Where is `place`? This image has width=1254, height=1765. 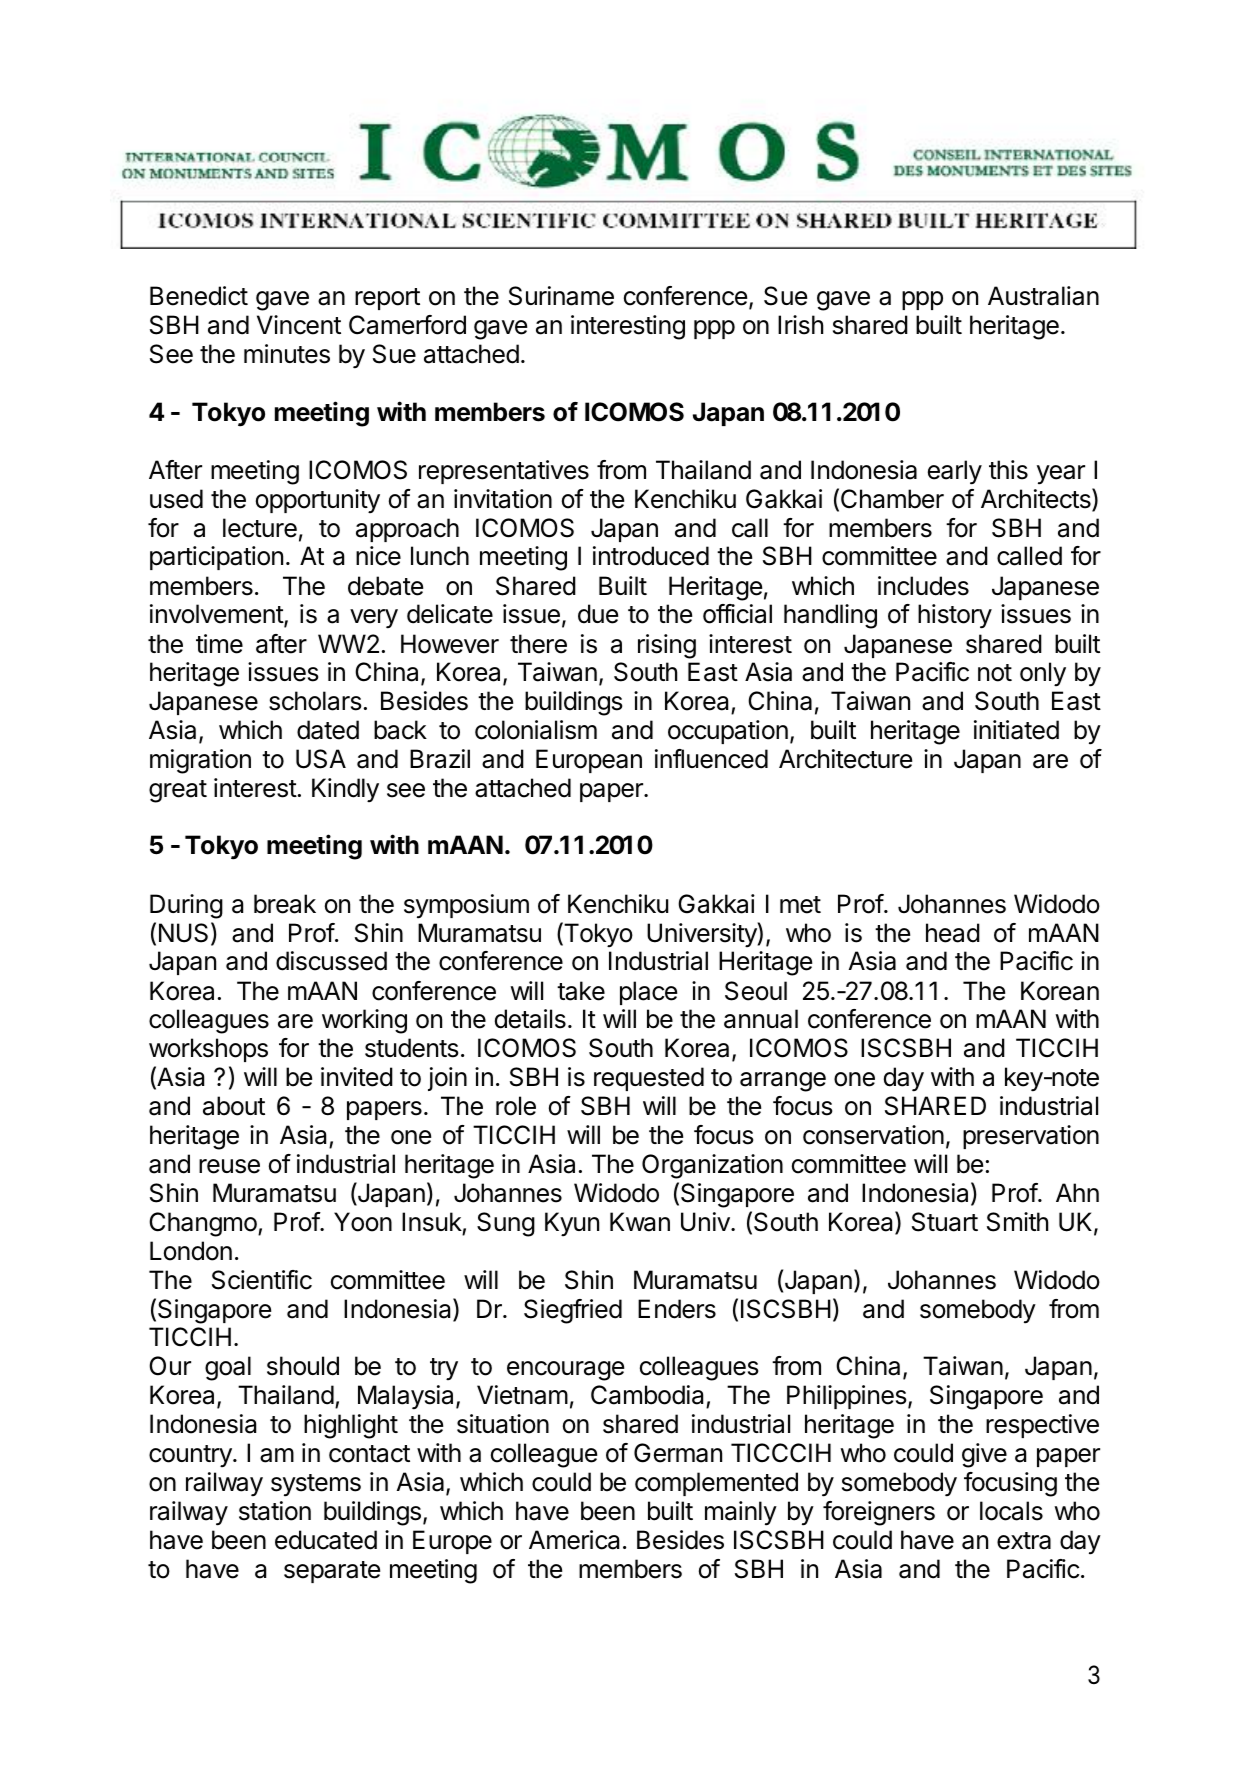 place is located at coordinates (648, 993).
